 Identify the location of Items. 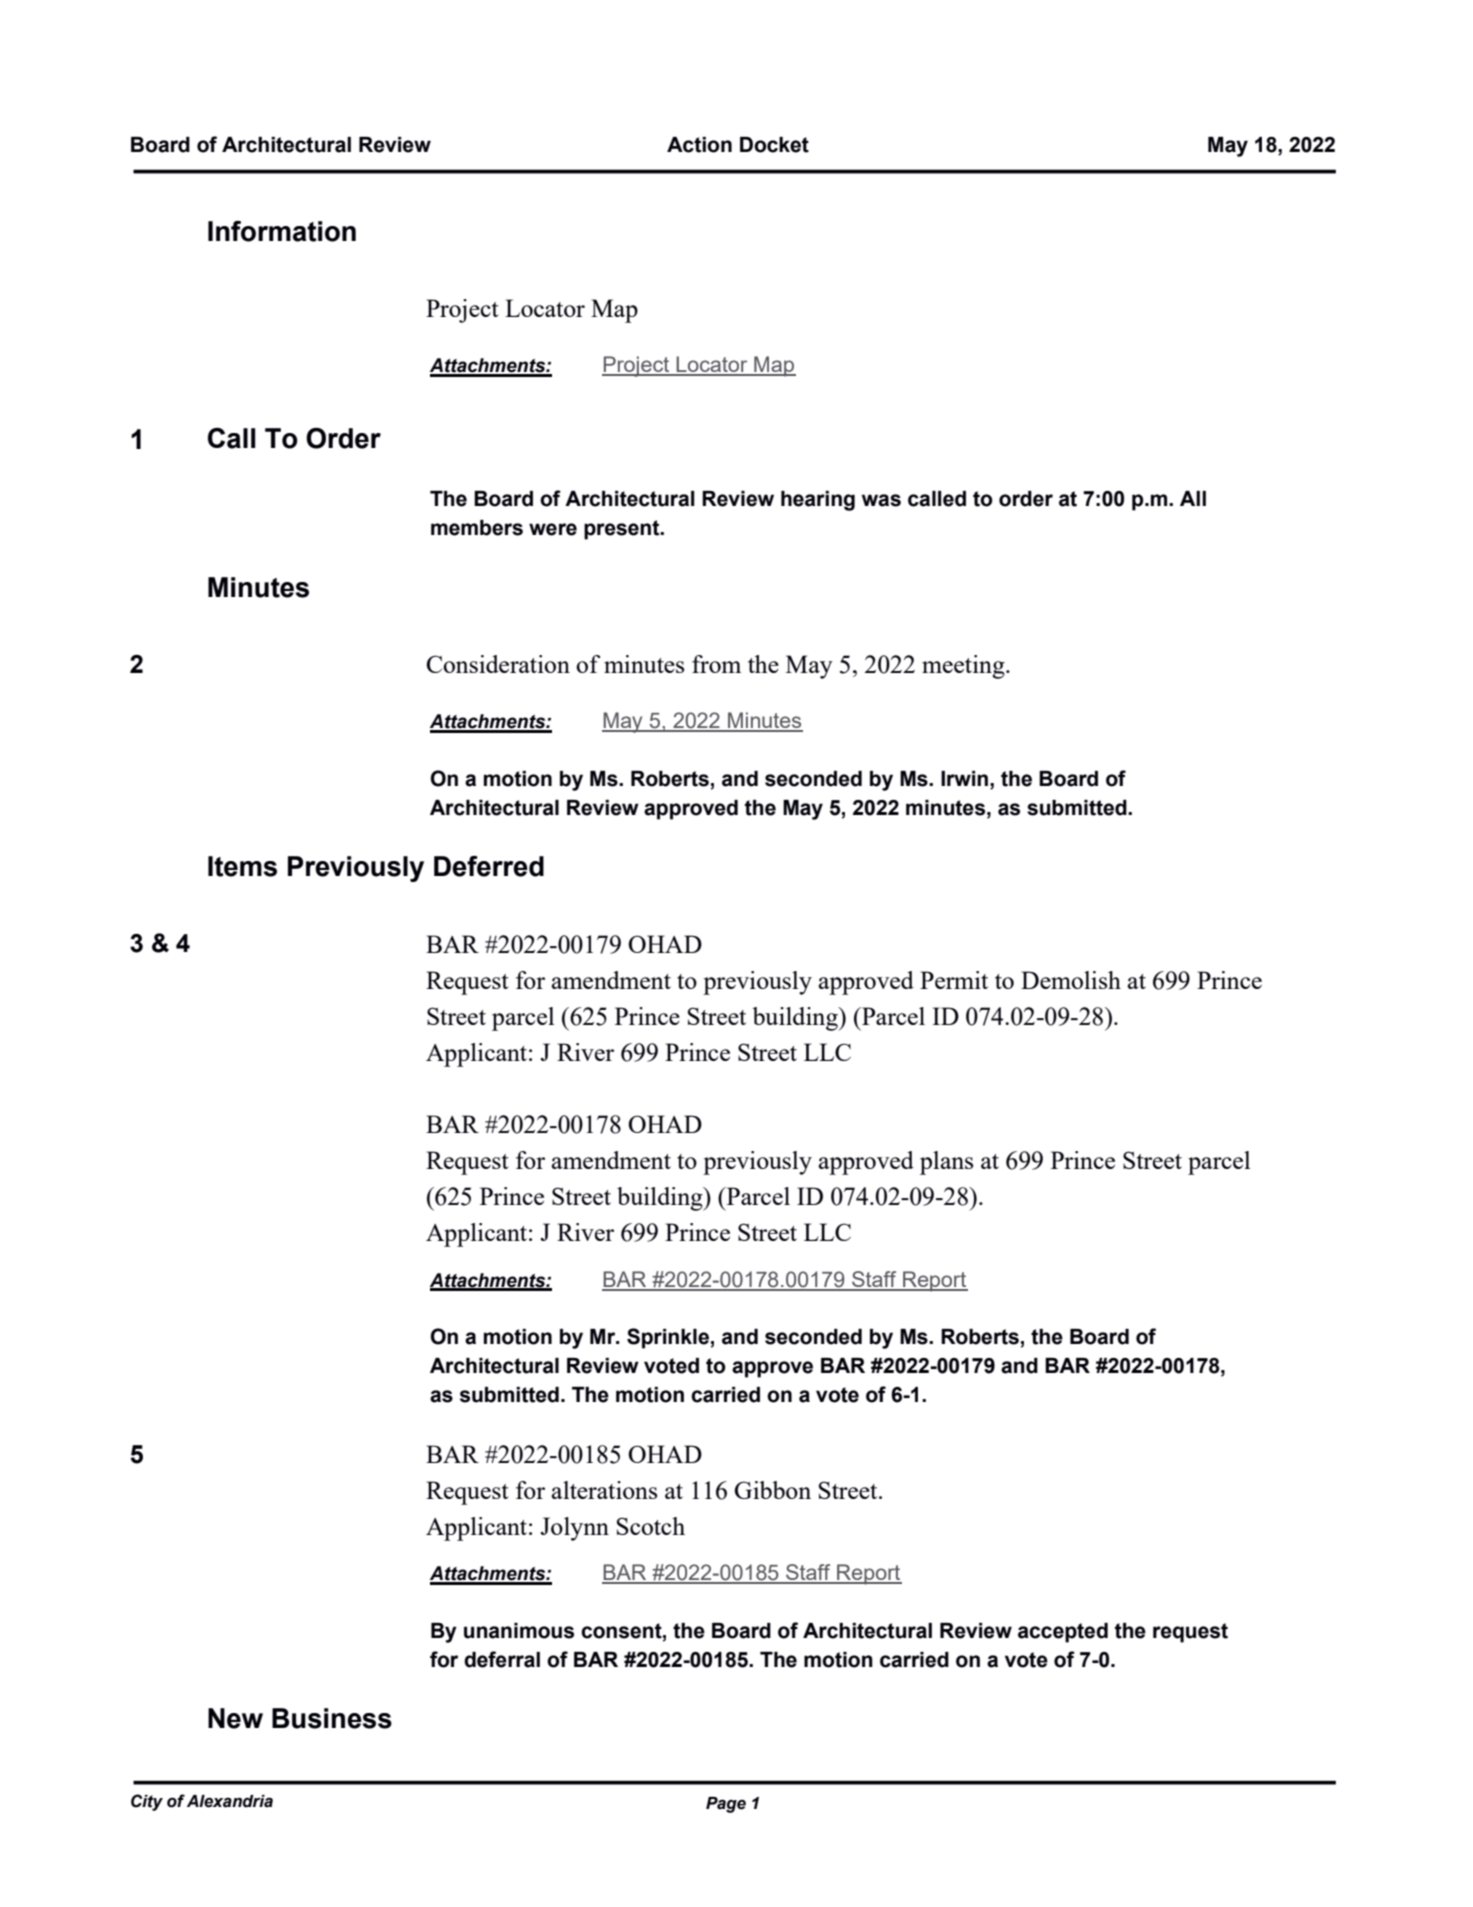
(242, 866).
